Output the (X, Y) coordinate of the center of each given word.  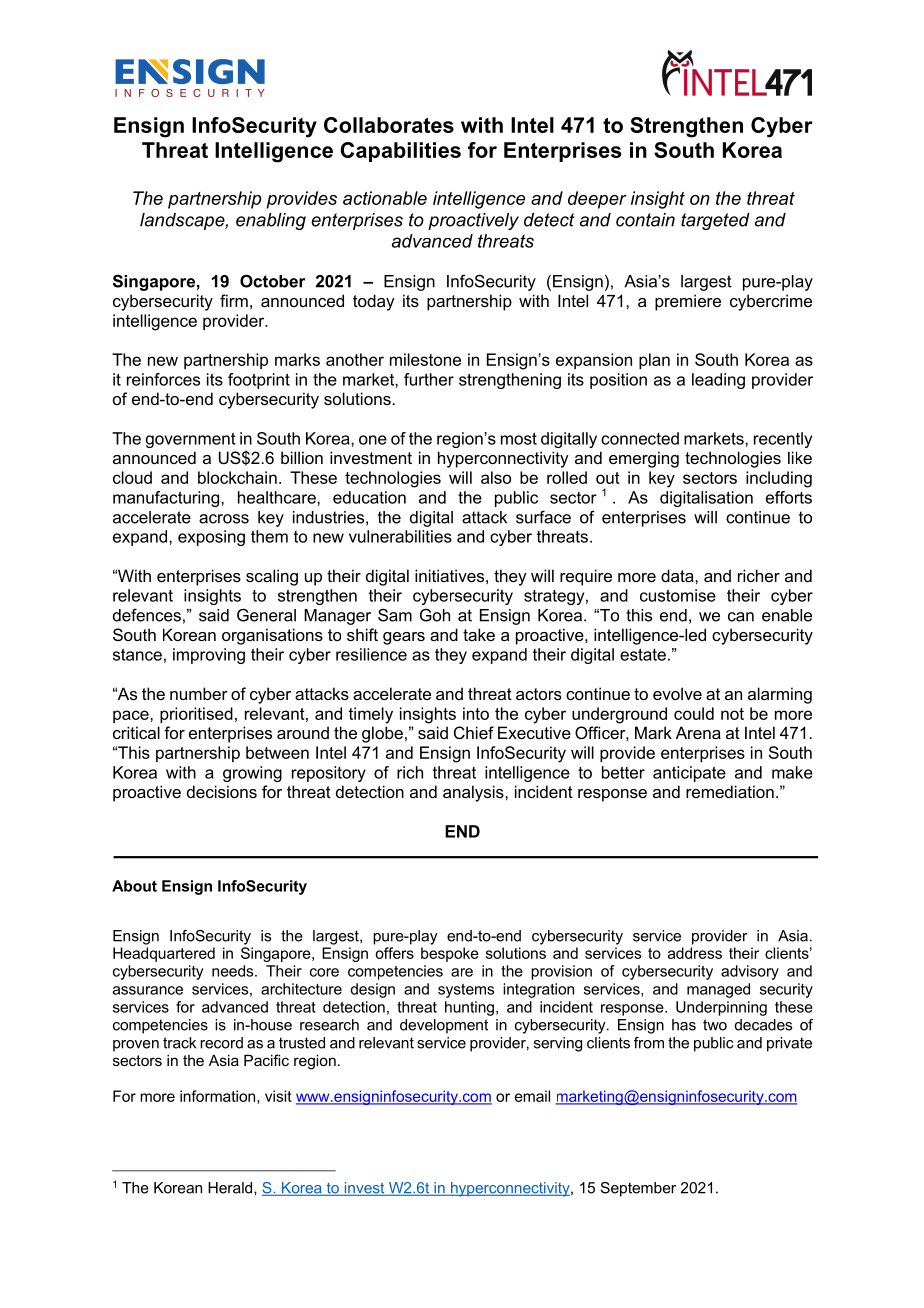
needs (234, 971)
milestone (425, 359)
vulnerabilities (400, 536)
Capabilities (400, 152)
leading (718, 381)
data (678, 575)
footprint (259, 381)
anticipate (689, 774)
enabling (271, 221)
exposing (211, 538)
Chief (474, 732)
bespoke (450, 954)
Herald (231, 1188)
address (695, 953)
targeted (715, 221)
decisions (222, 791)
